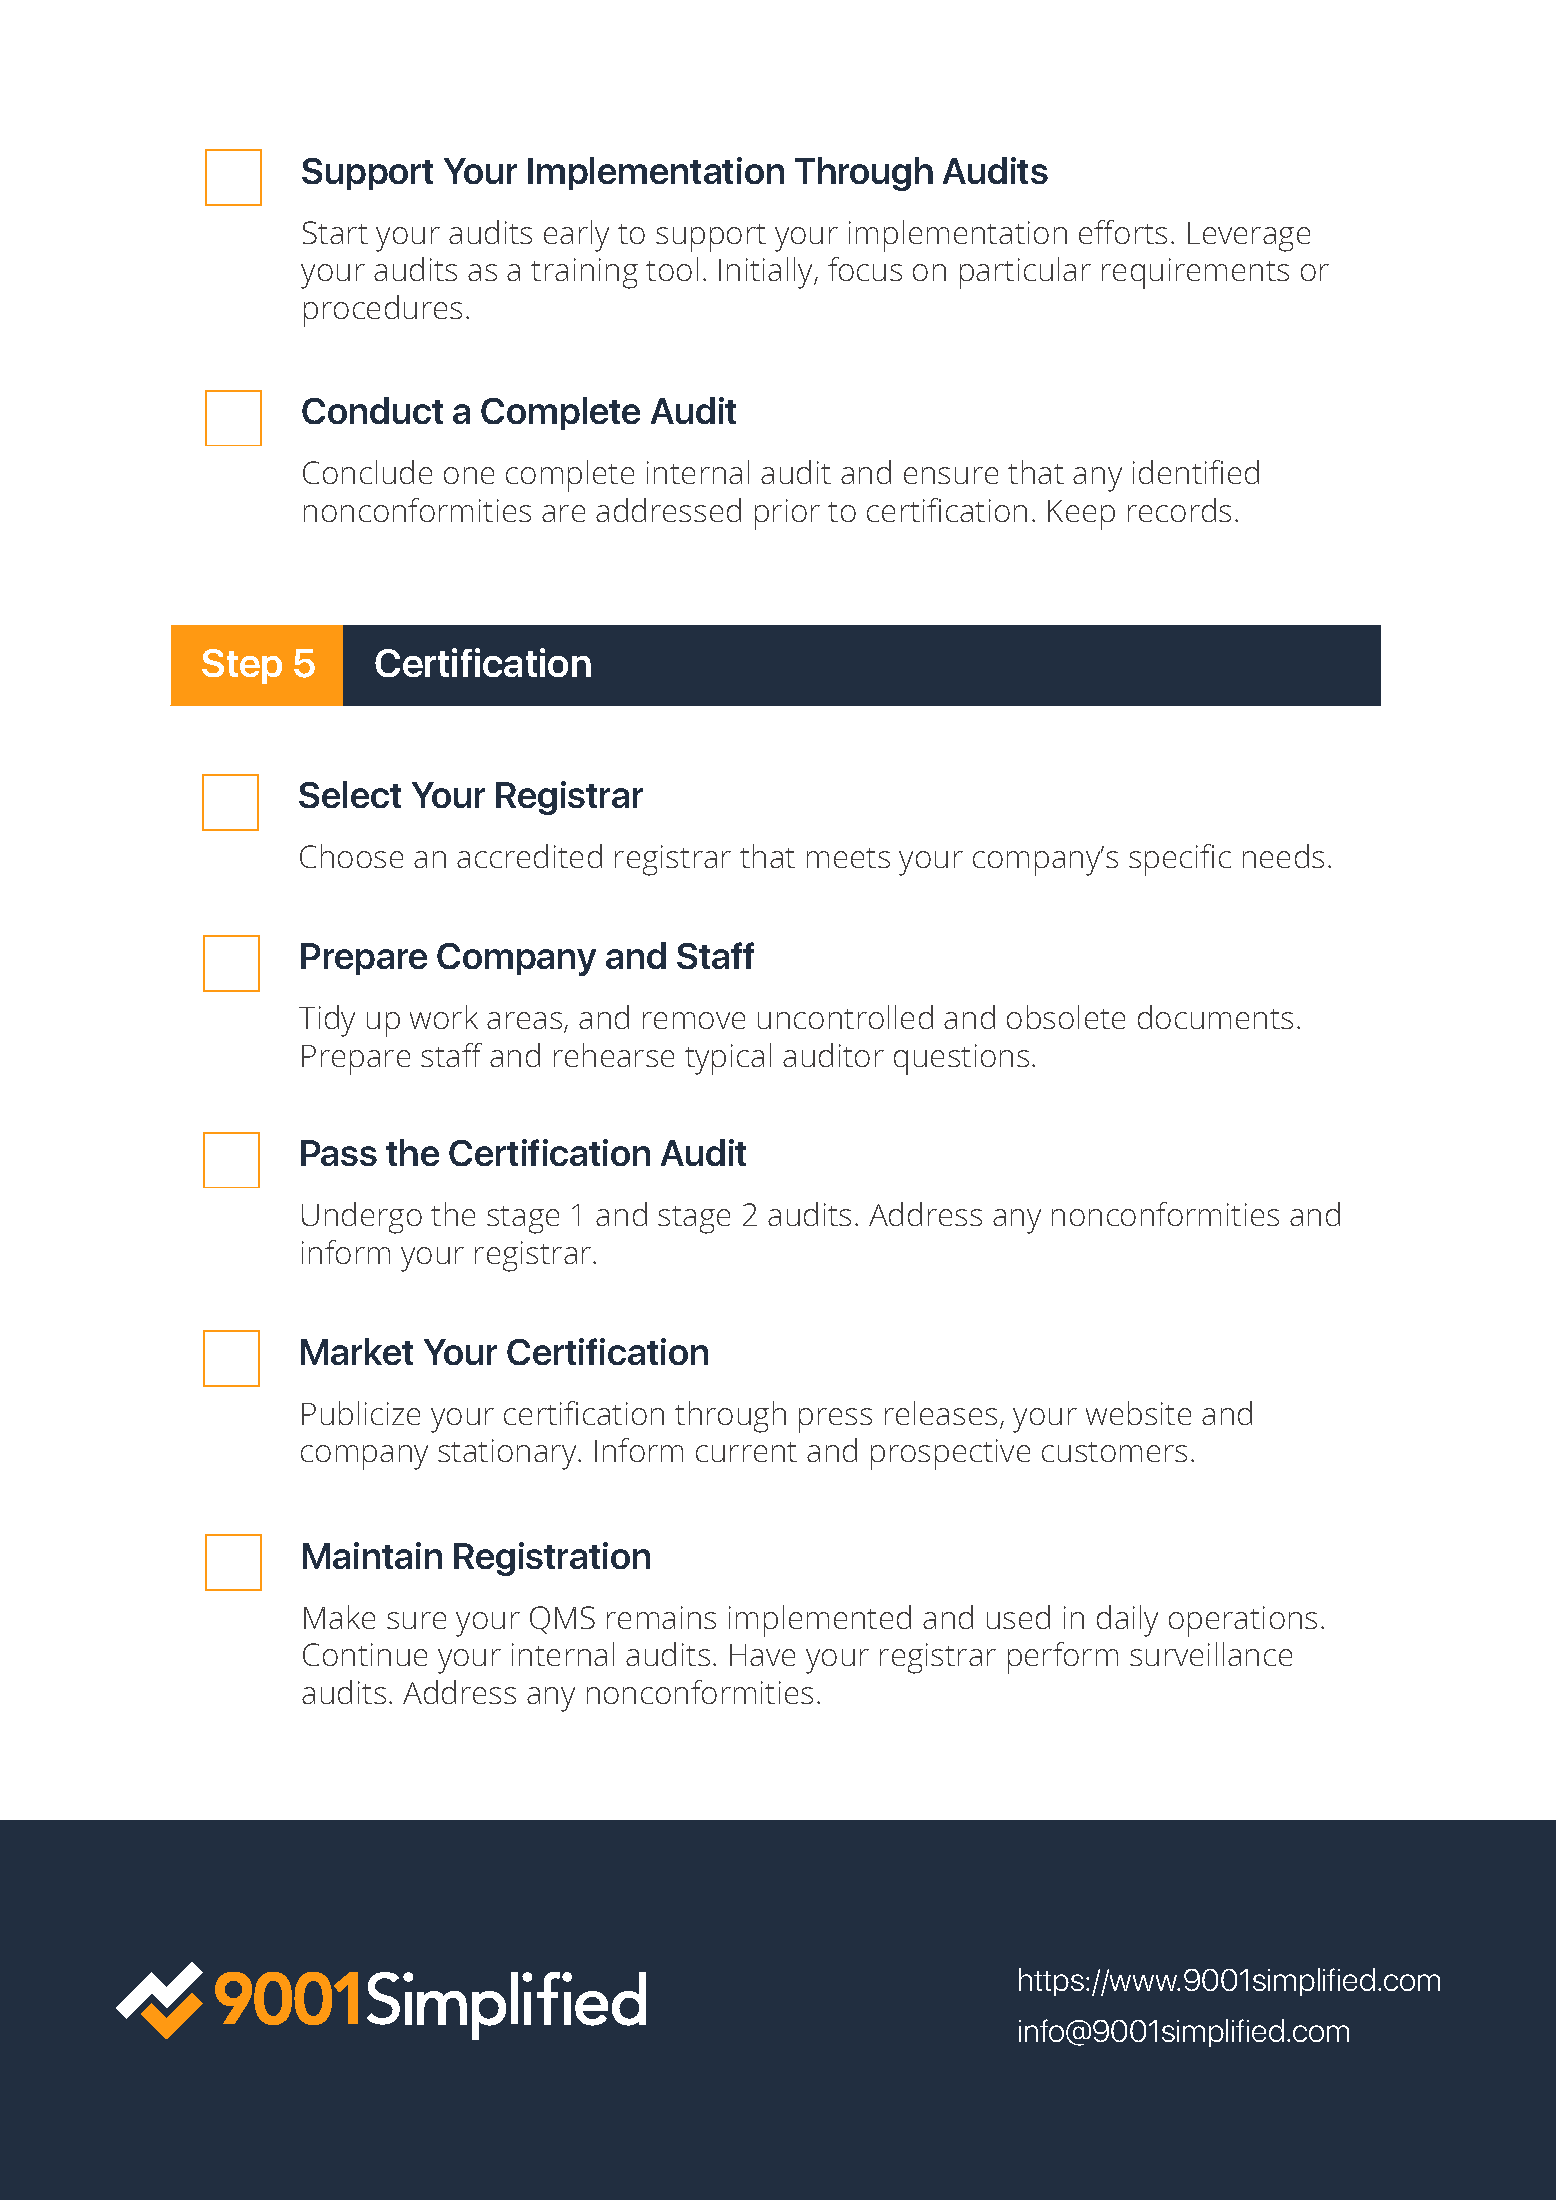 This page has height=2200, width=1556. I want to click on press, so click(835, 1420).
